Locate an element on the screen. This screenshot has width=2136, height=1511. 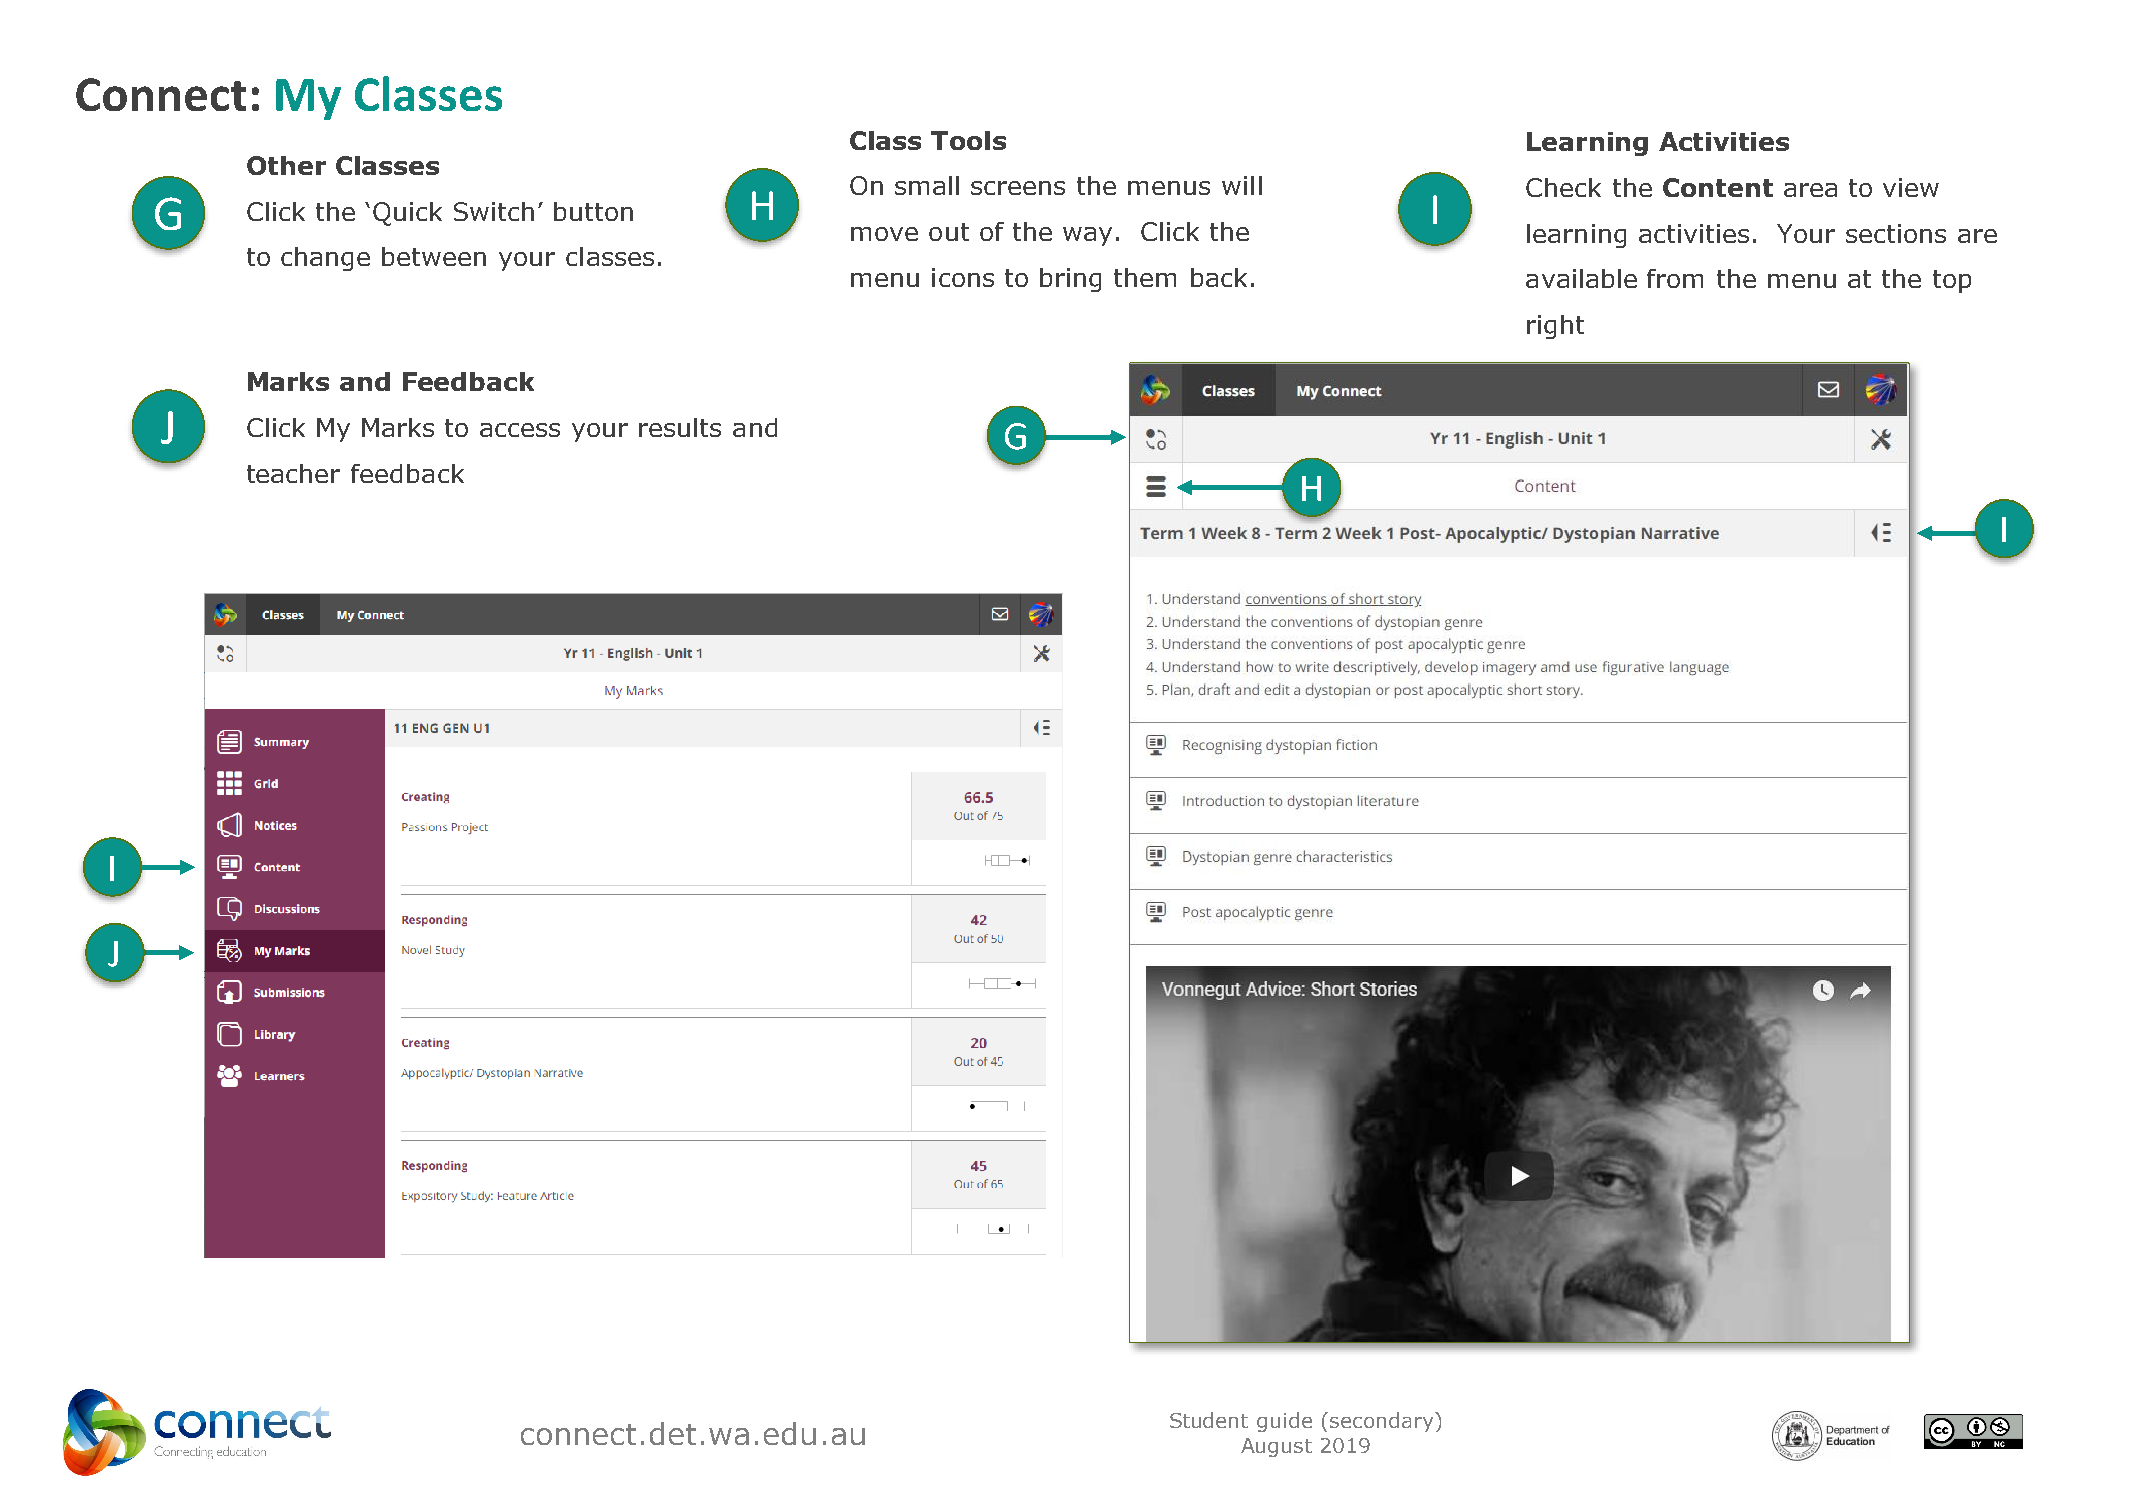
teacher is located at coordinates (293, 473).
